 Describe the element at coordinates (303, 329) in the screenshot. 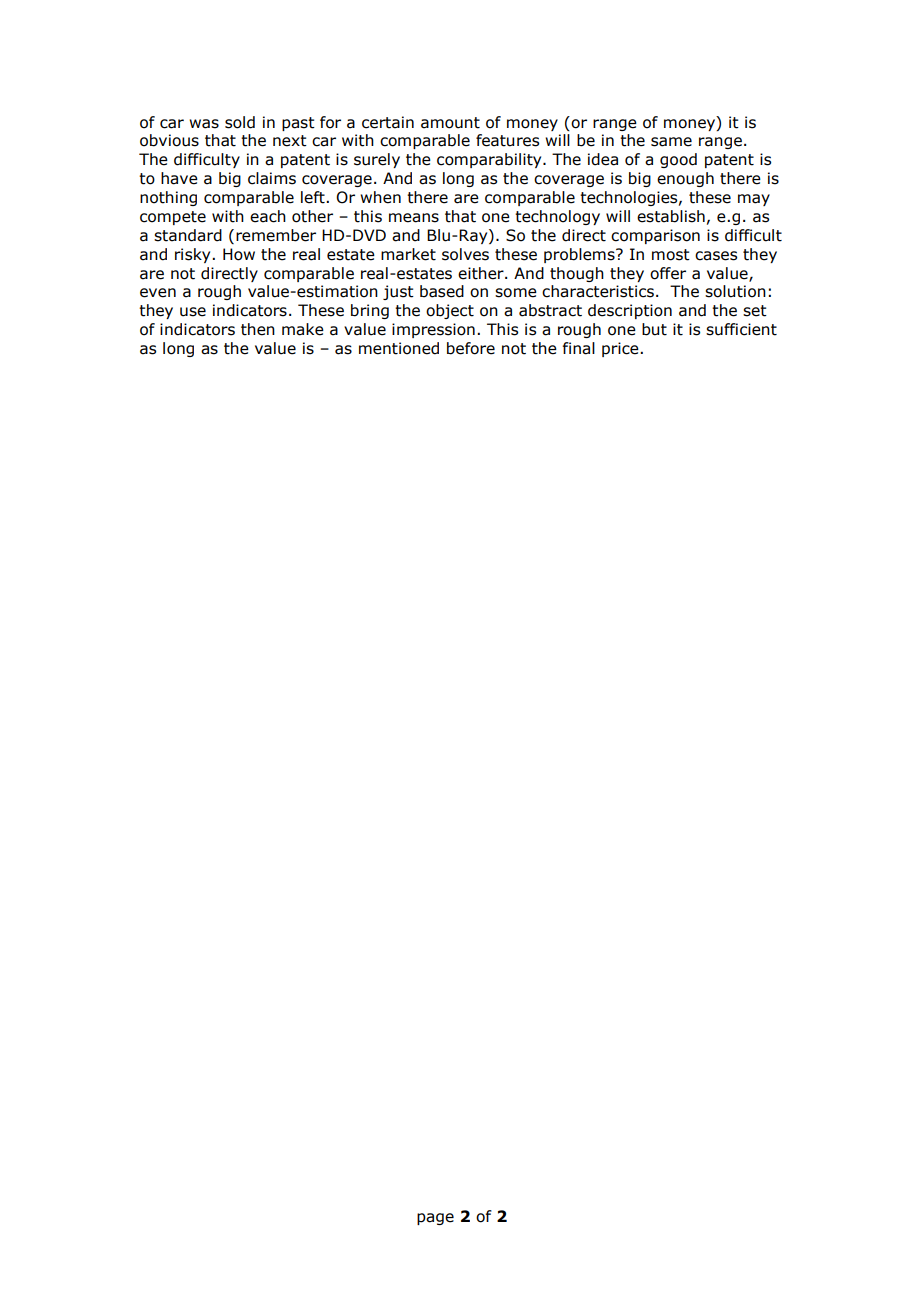

I see `make` at that location.
